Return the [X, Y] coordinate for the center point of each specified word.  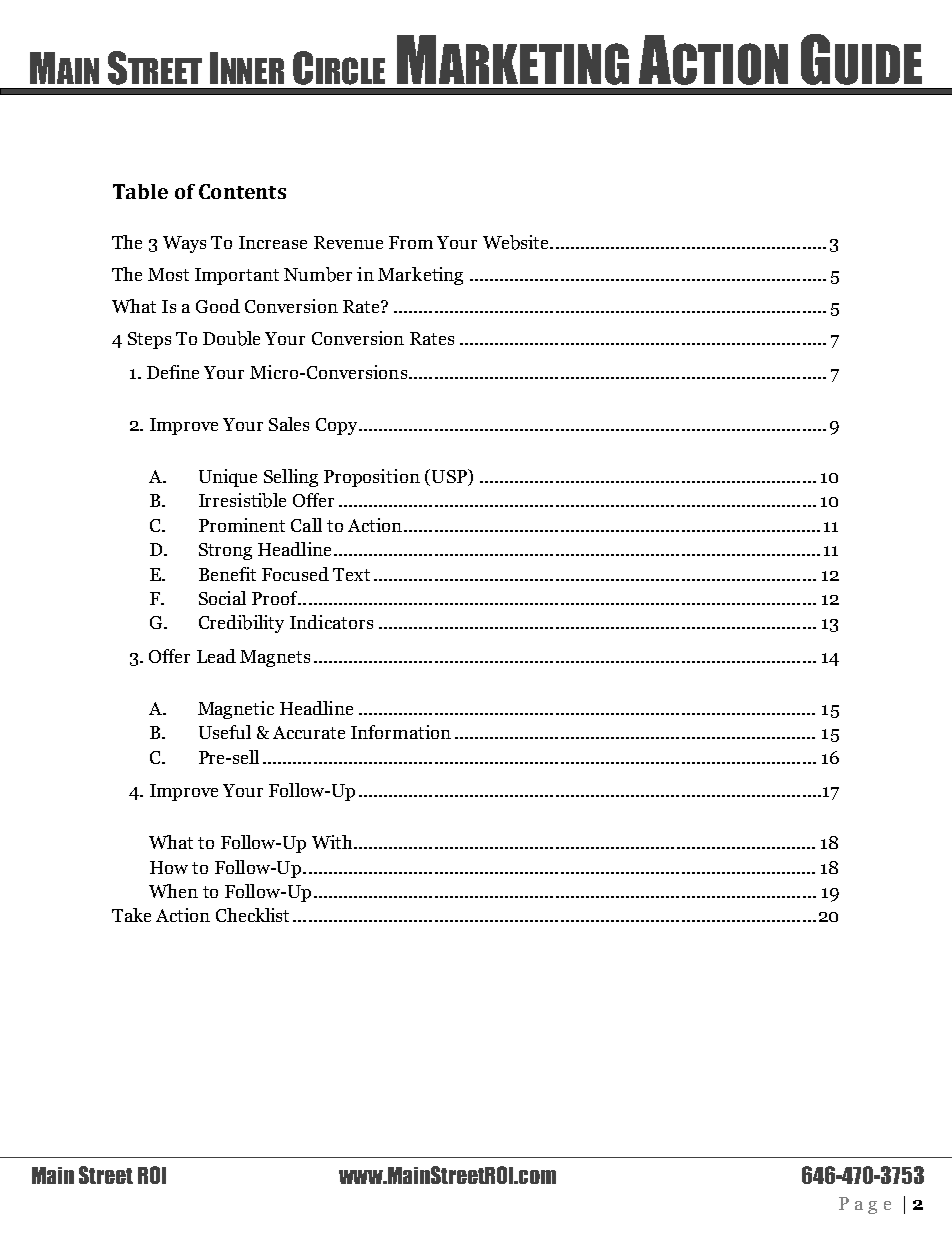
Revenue [348, 242]
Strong [225, 551]
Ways [184, 244]
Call [306, 525]
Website [517, 242]
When [173, 891]
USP [450, 477]
